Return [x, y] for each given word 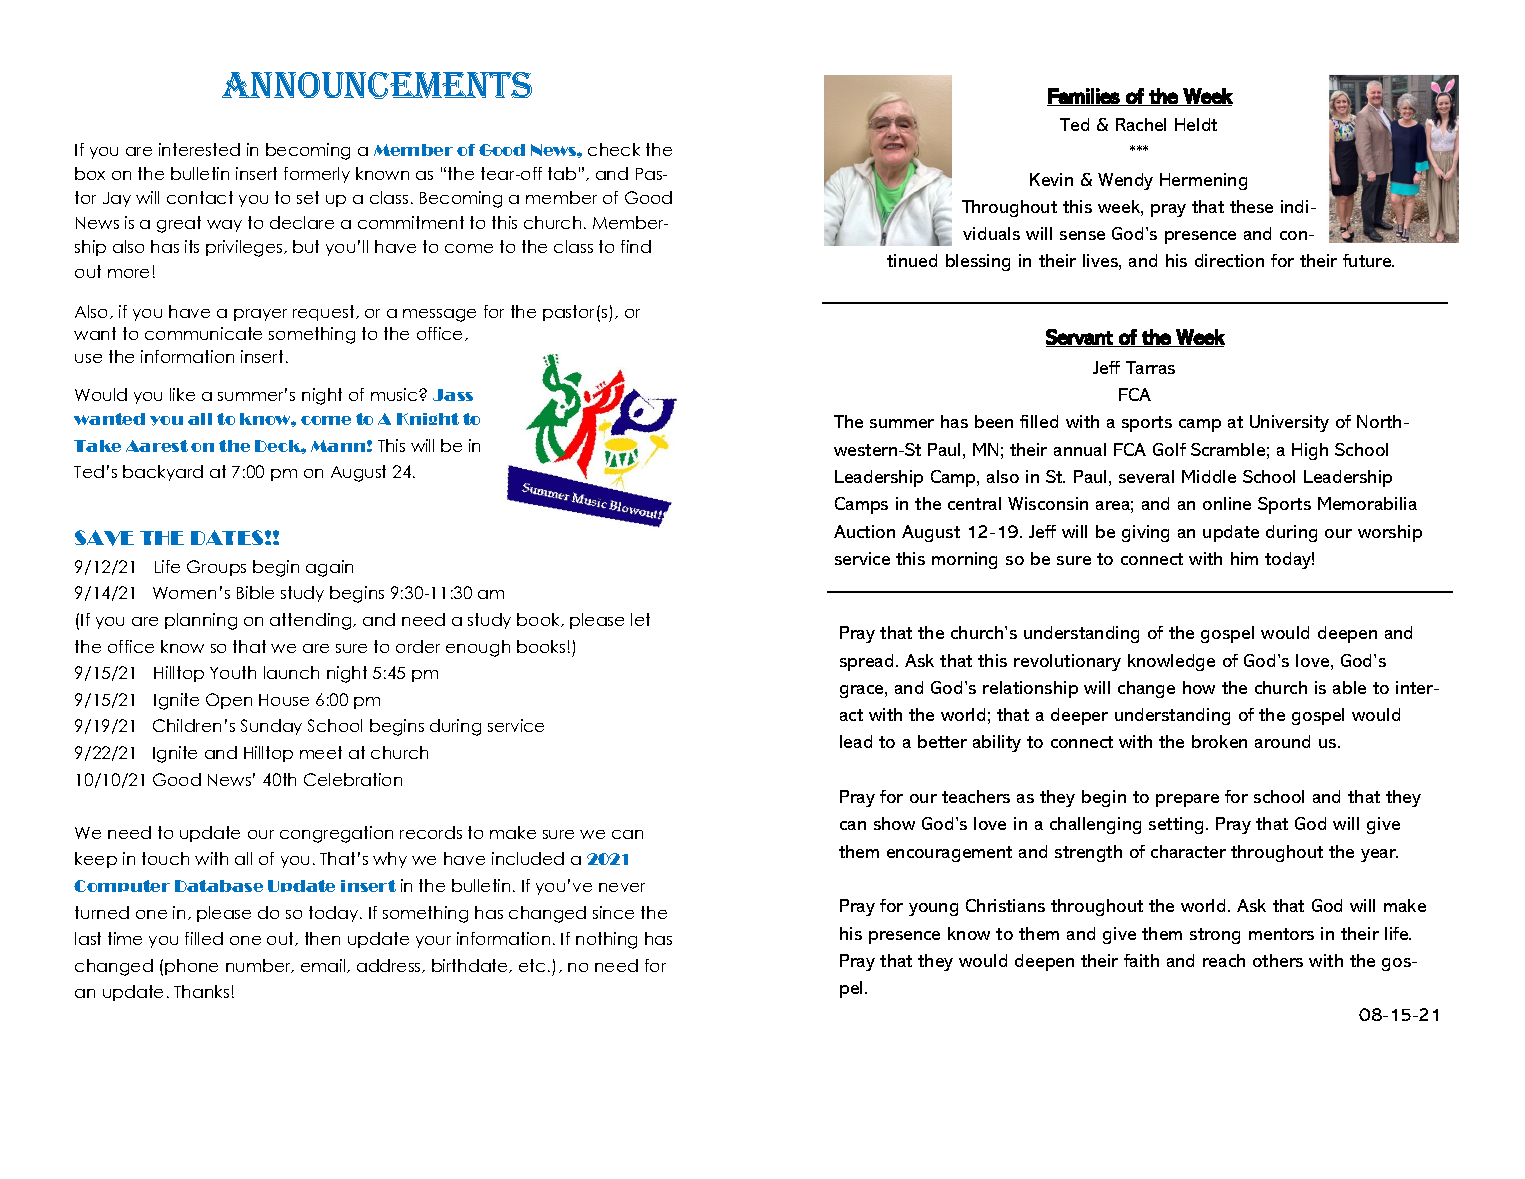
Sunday [271, 727]
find [636, 246]
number [259, 966]
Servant [1080, 338]
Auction [864, 531]
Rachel [1141, 124]
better [942, 741]
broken [1219, 741]
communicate [203, 333]
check [614, 149]
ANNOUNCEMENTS [377, 85]
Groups [216, 568]
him [1244, 558]
